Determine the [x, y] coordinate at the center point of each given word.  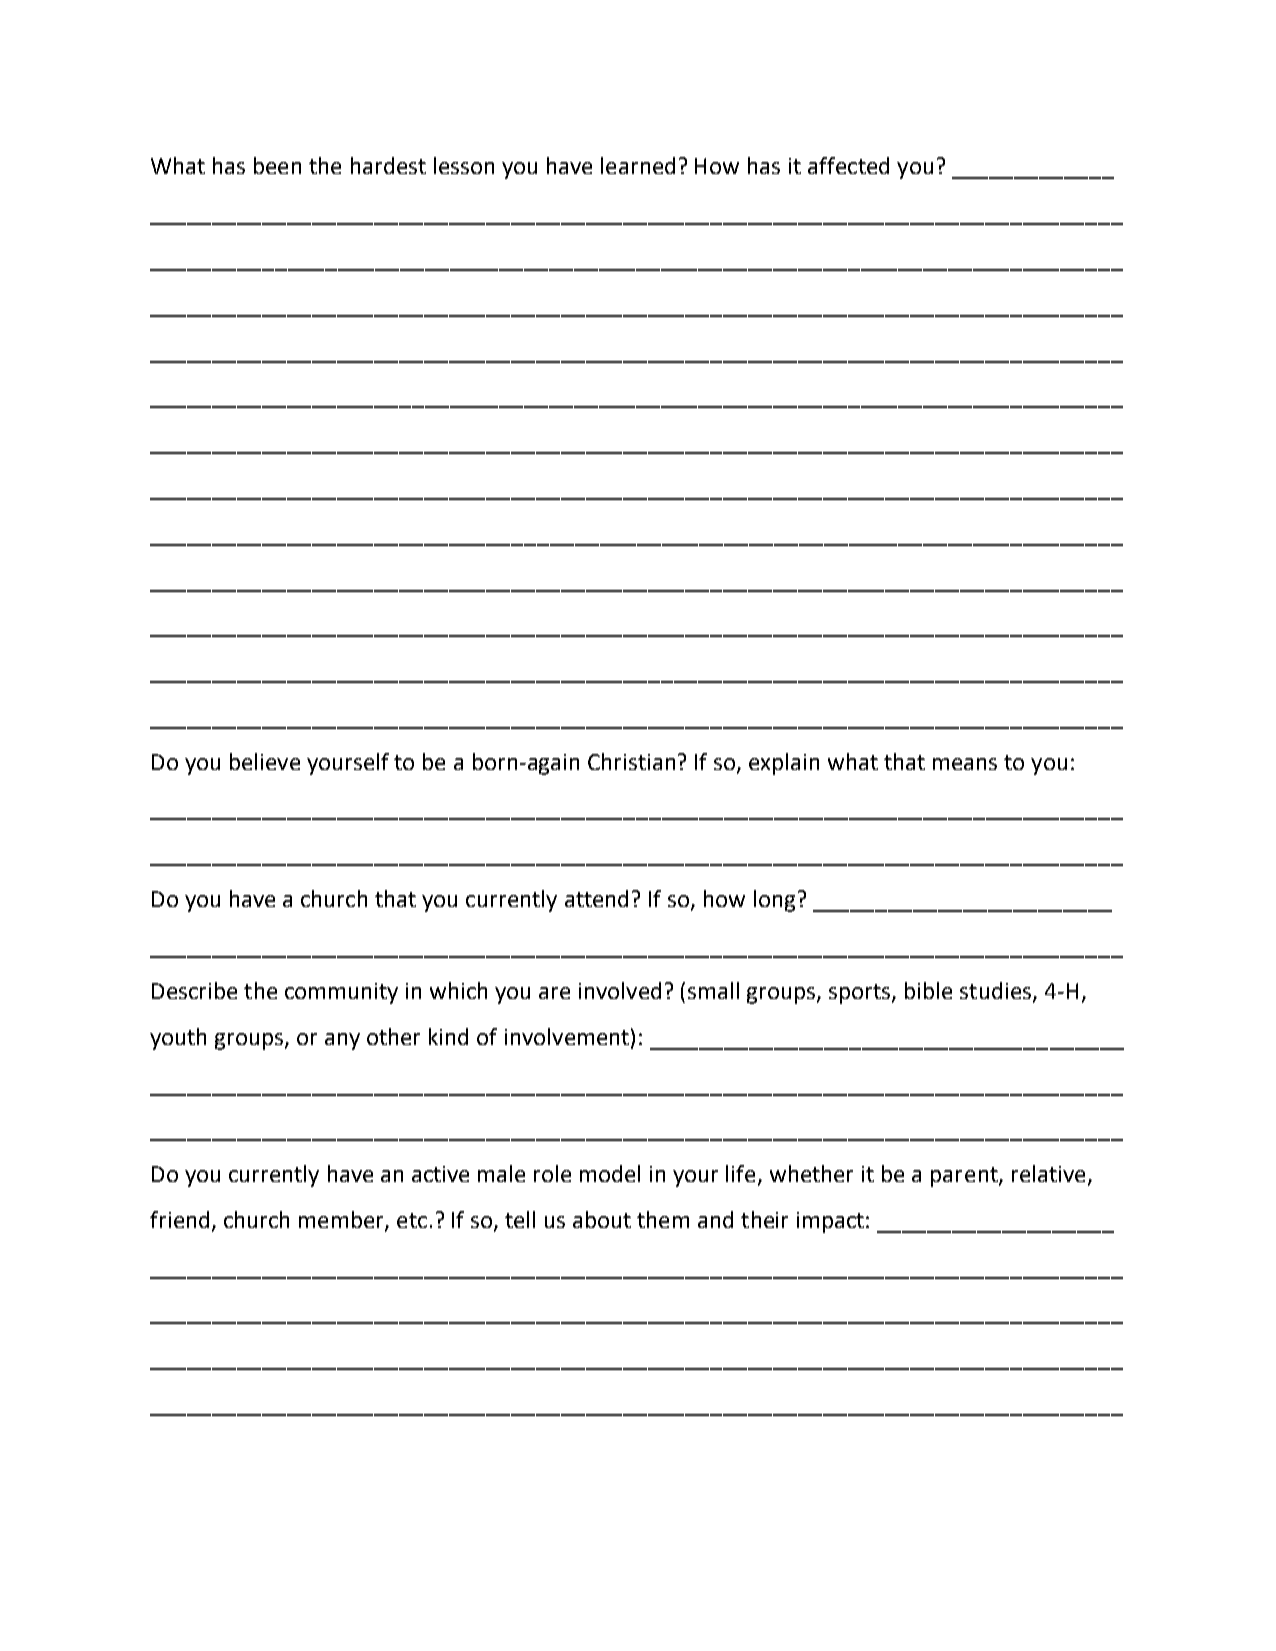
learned [638, 165]
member [342, 1220]
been [277, 165]
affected [848, 165]
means [965, 764]
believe [265, 761]
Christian [631, 761]
